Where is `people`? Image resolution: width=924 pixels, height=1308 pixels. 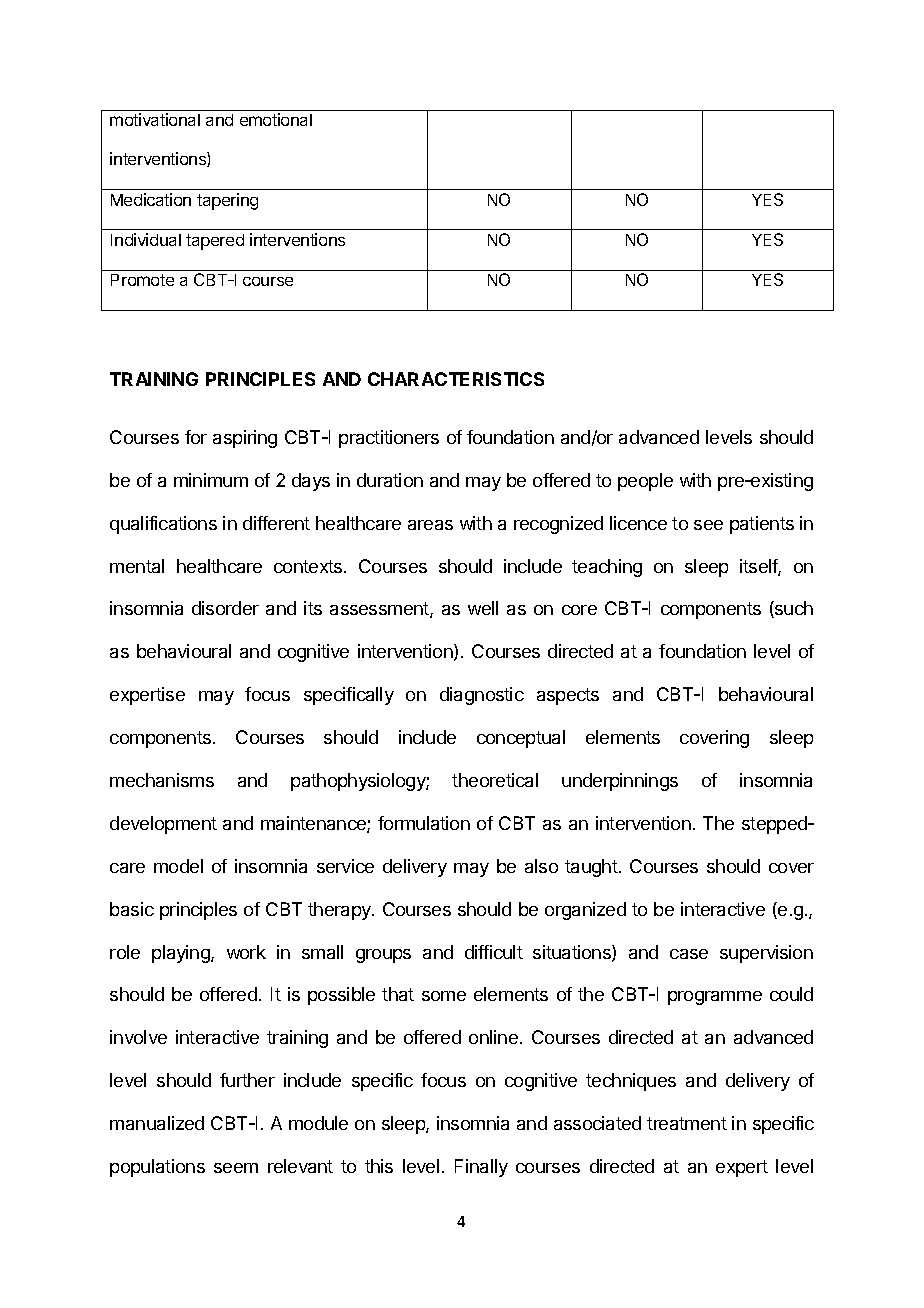 people is located at coordinates (645, 482).
